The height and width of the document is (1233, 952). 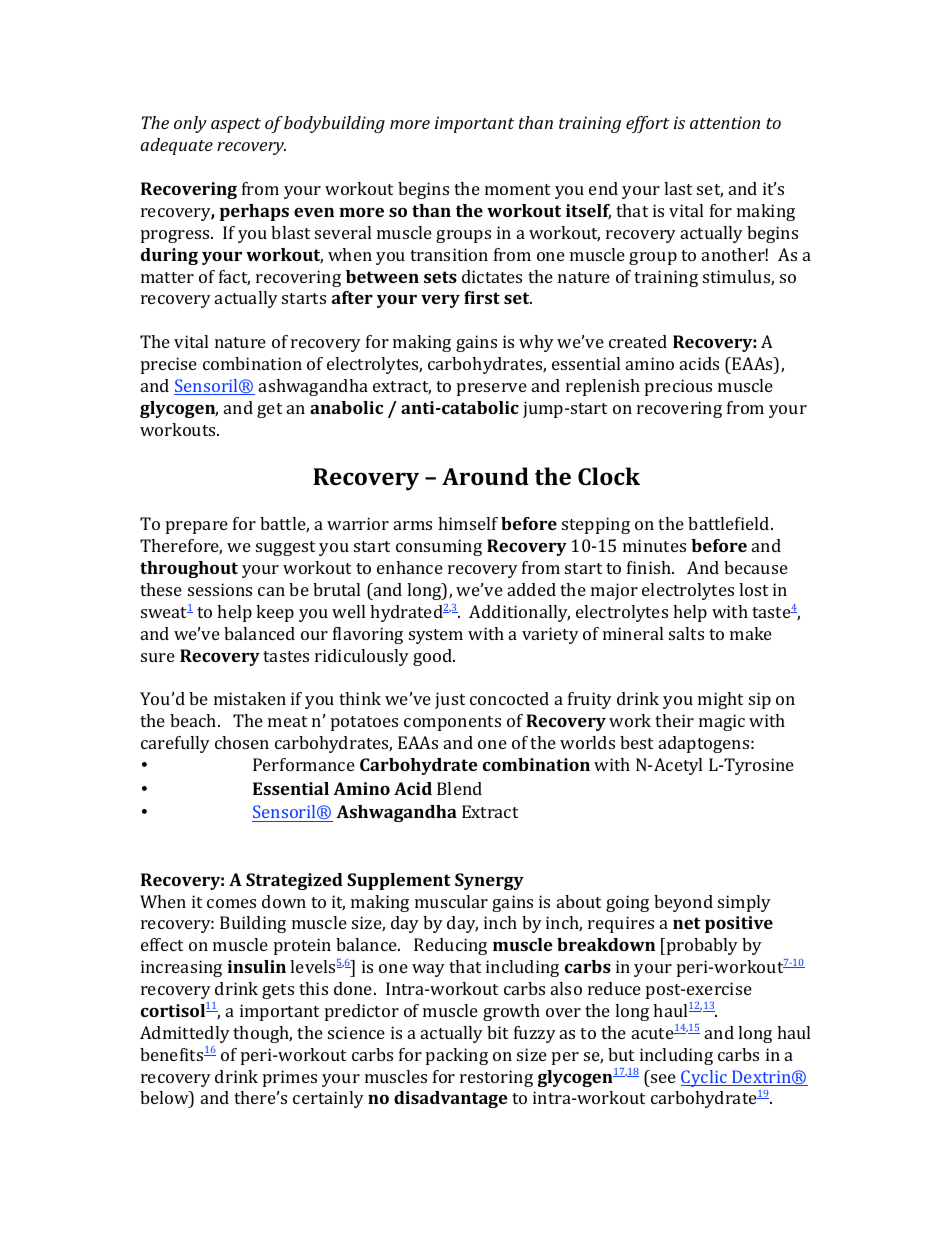 What do you see at coordinates (236, 125) in the document?
I see `aspect` at bounding box center [236, 125].
